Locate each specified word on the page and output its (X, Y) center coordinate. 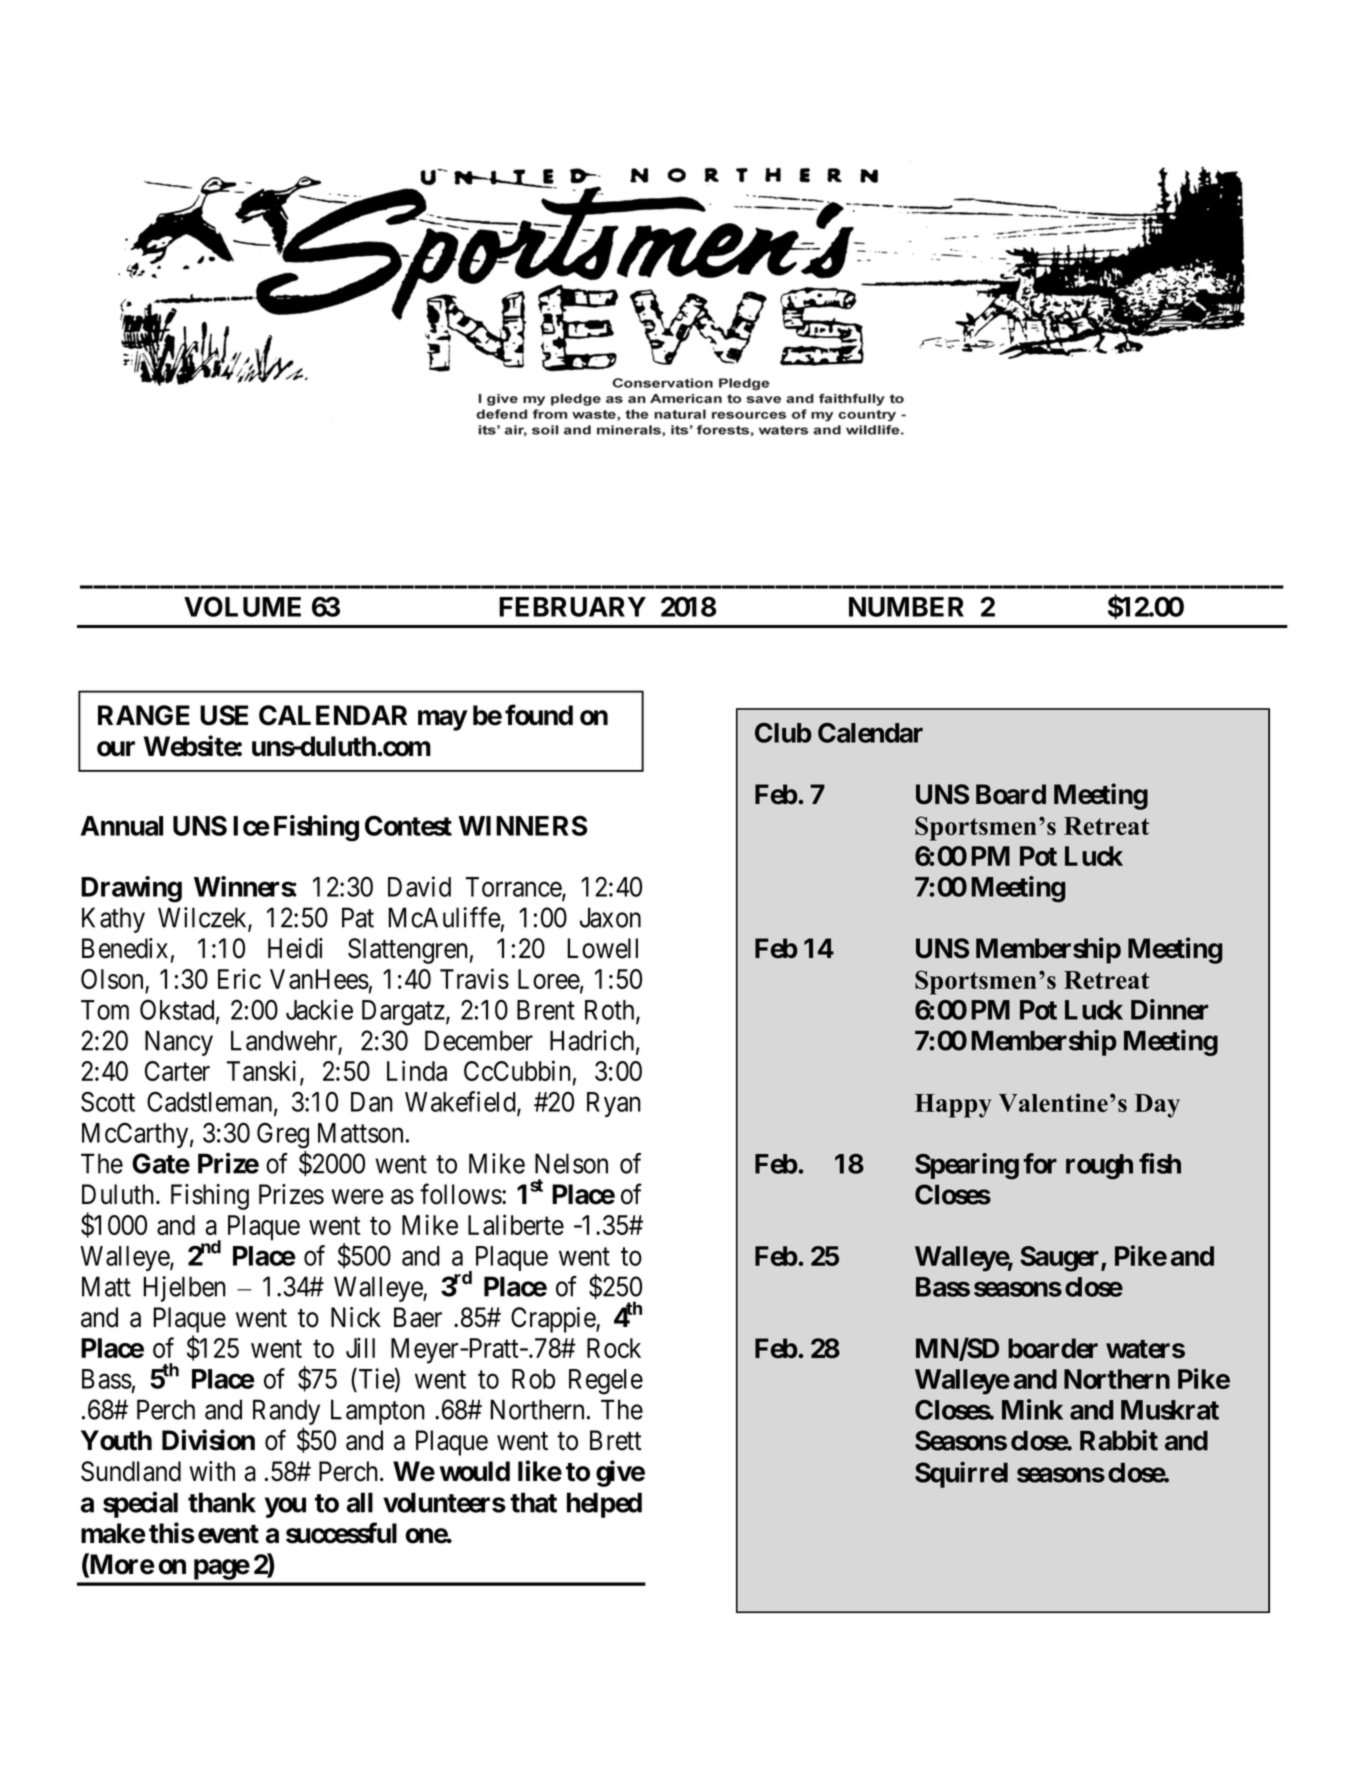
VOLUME (242, 606)
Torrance (514, 888)
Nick (356, 1317)
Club (783, 732)
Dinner (1169, 1009)
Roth (611, 1011)
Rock (614, 1348)
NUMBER (906, 607)
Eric (239, 978)
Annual (122, 826)
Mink (1032, 1409)
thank (222, 1502)
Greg (283, 1135)
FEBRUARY (572, 607)
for (1040, 1163)
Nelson (571, 1163)
